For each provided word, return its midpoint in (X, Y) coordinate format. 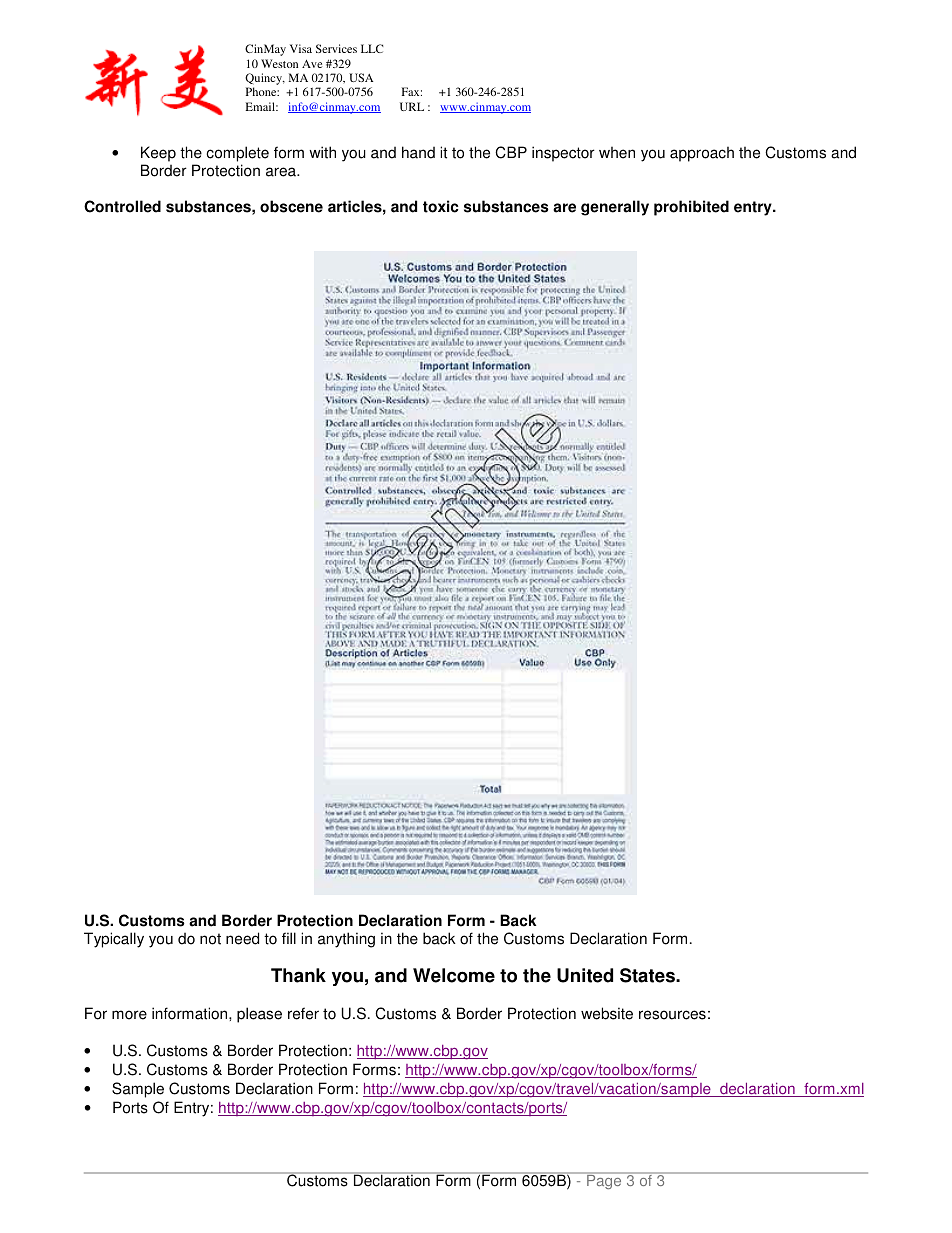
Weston (279, 63)
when (617, 152)
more (129, 1015)
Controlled (122, 206)
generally (615, 208)
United (585, 975)
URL (412, 106)
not (210, 939)
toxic (440, 206)
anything (346, 940)
